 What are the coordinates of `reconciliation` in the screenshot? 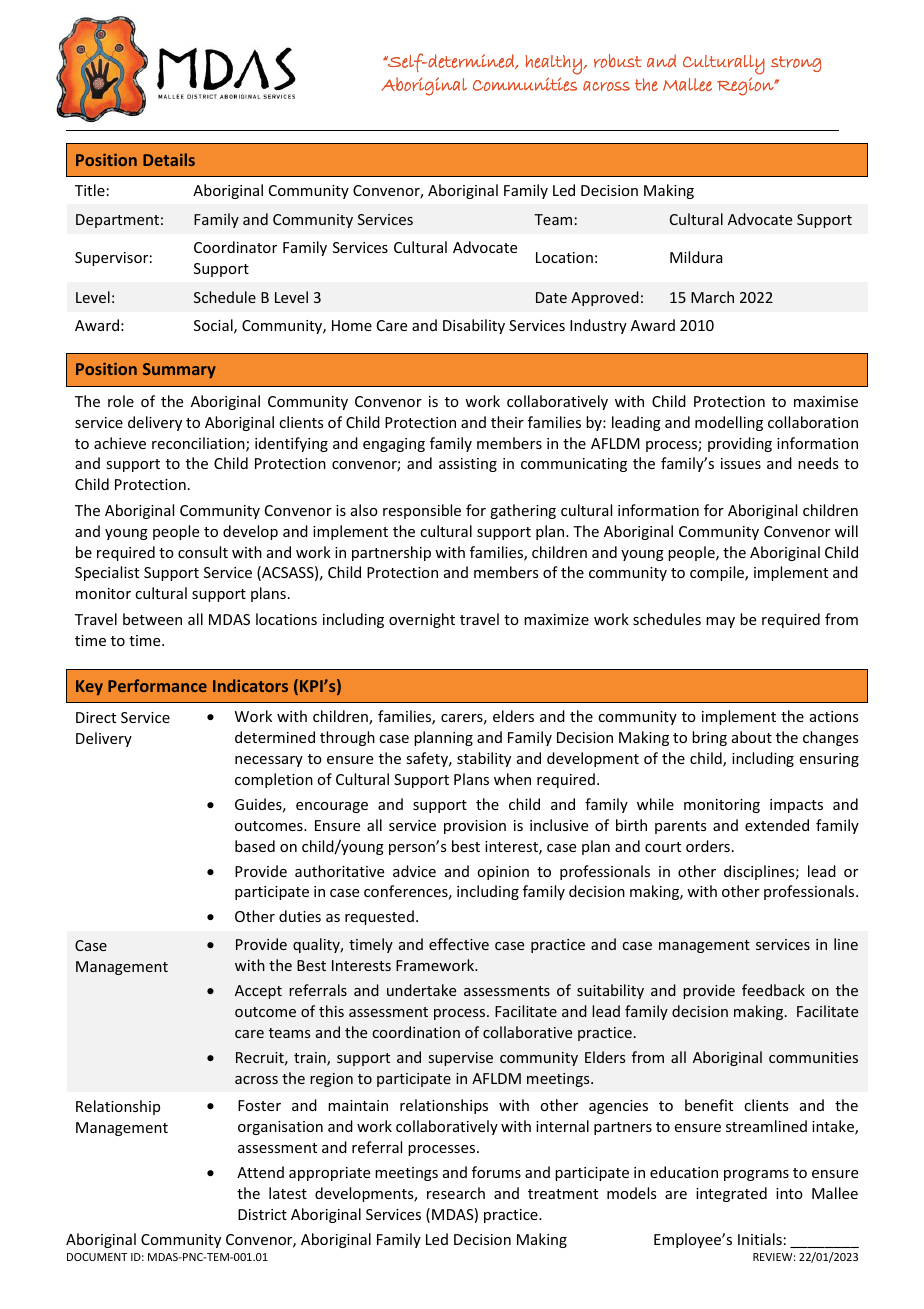 It's located at (199, 444).
